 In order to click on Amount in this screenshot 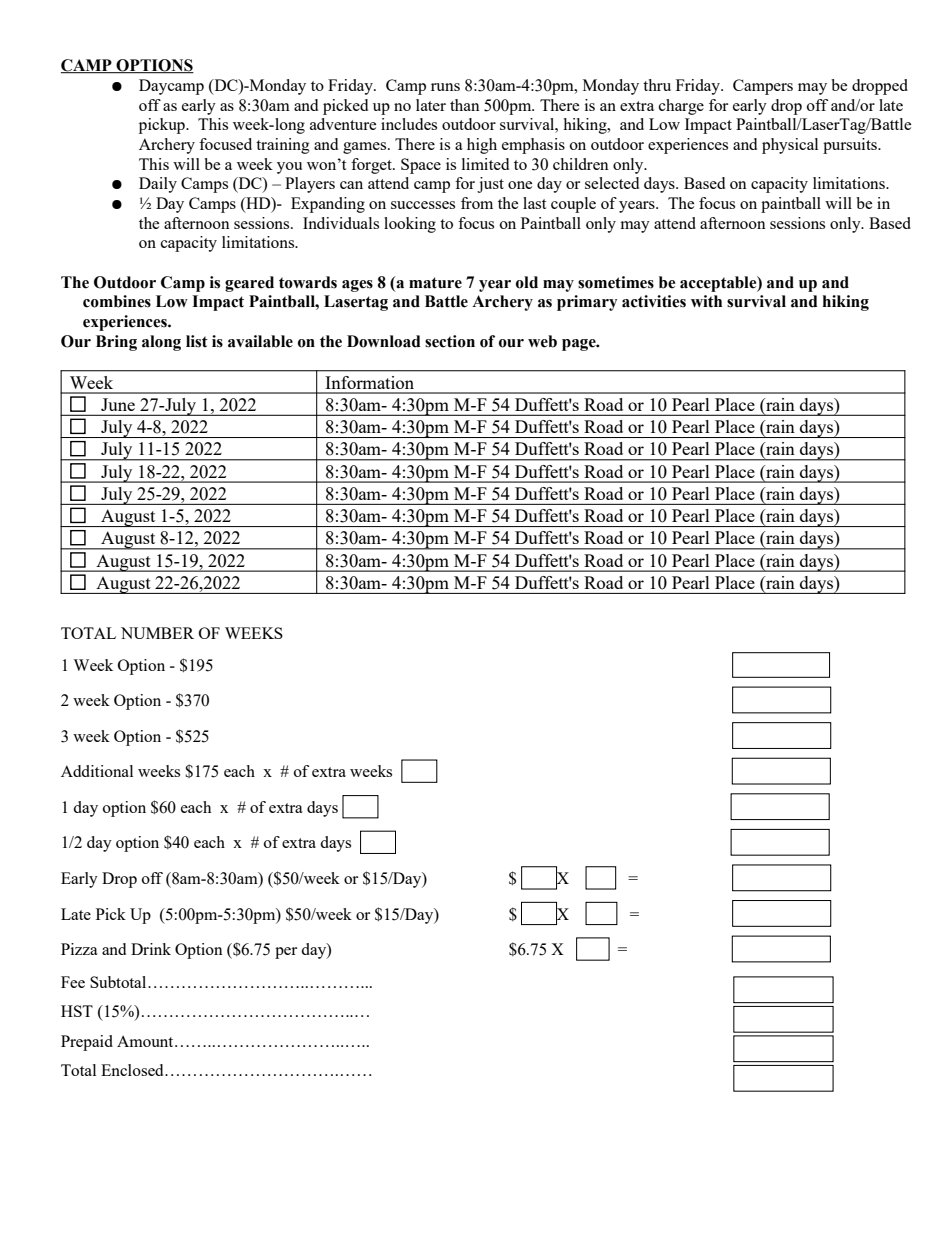, I will do `click(146, 1041)`.
